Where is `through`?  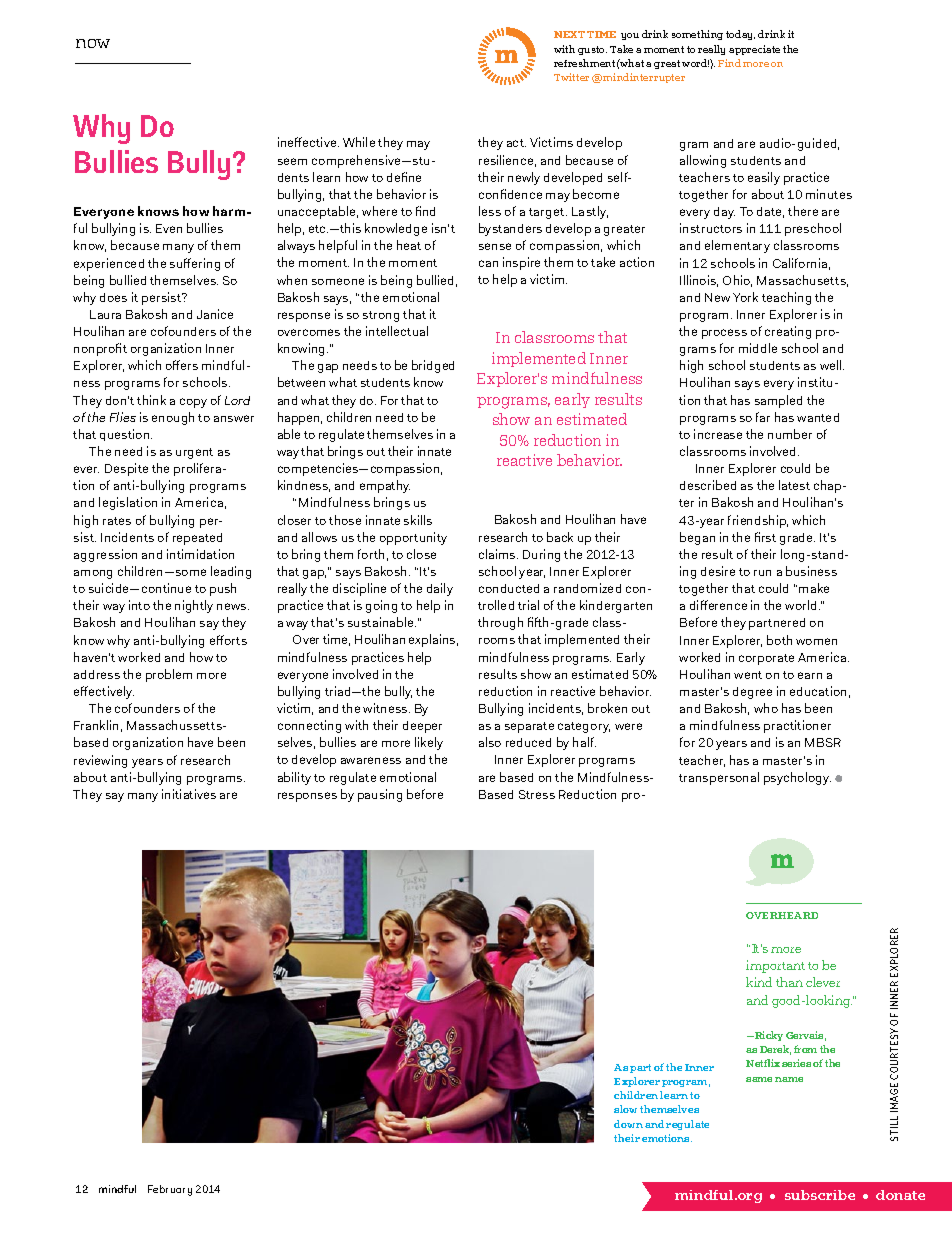 through is located at coordinates (500, 623).
